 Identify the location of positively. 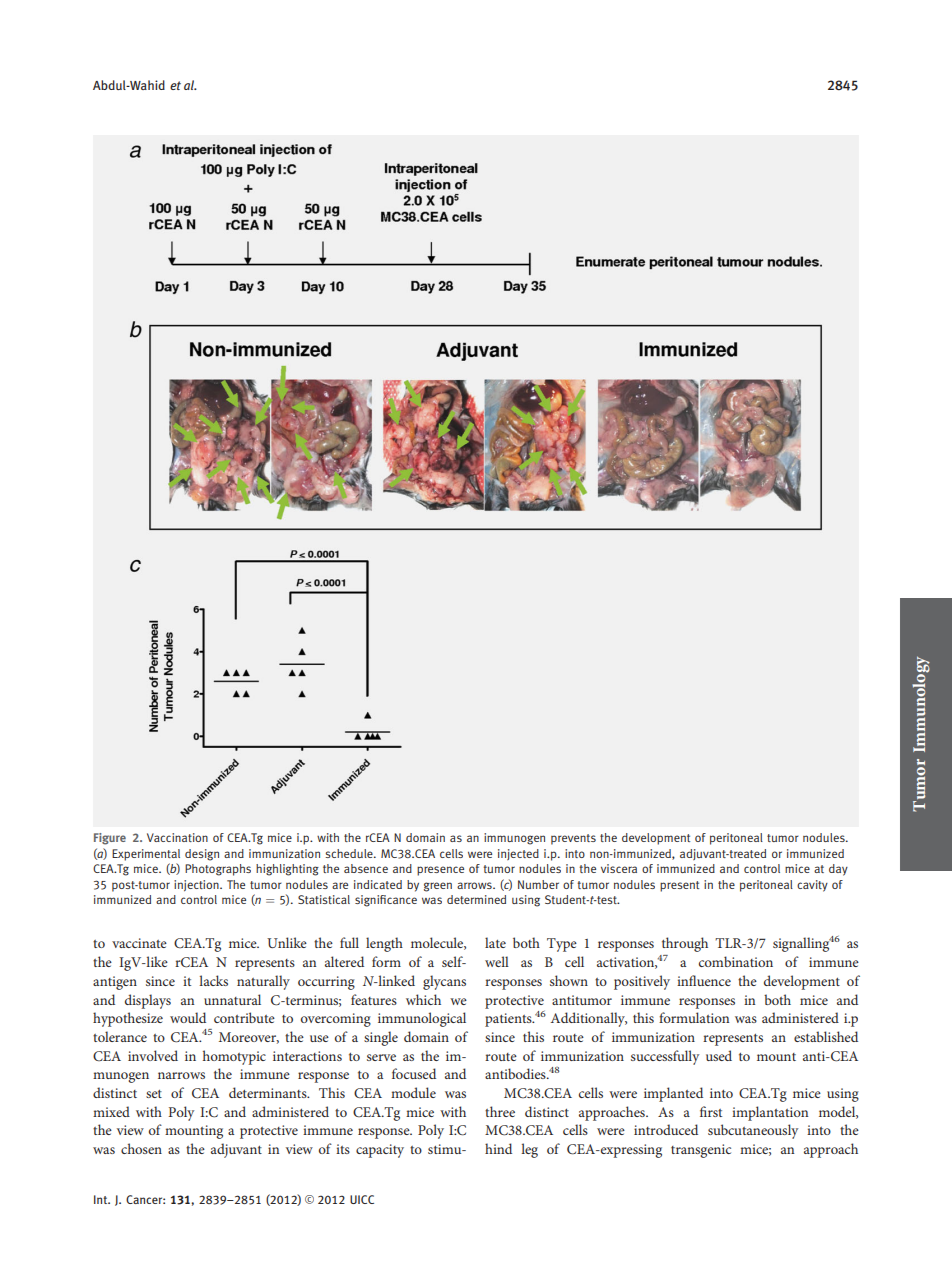
(642, 982).
